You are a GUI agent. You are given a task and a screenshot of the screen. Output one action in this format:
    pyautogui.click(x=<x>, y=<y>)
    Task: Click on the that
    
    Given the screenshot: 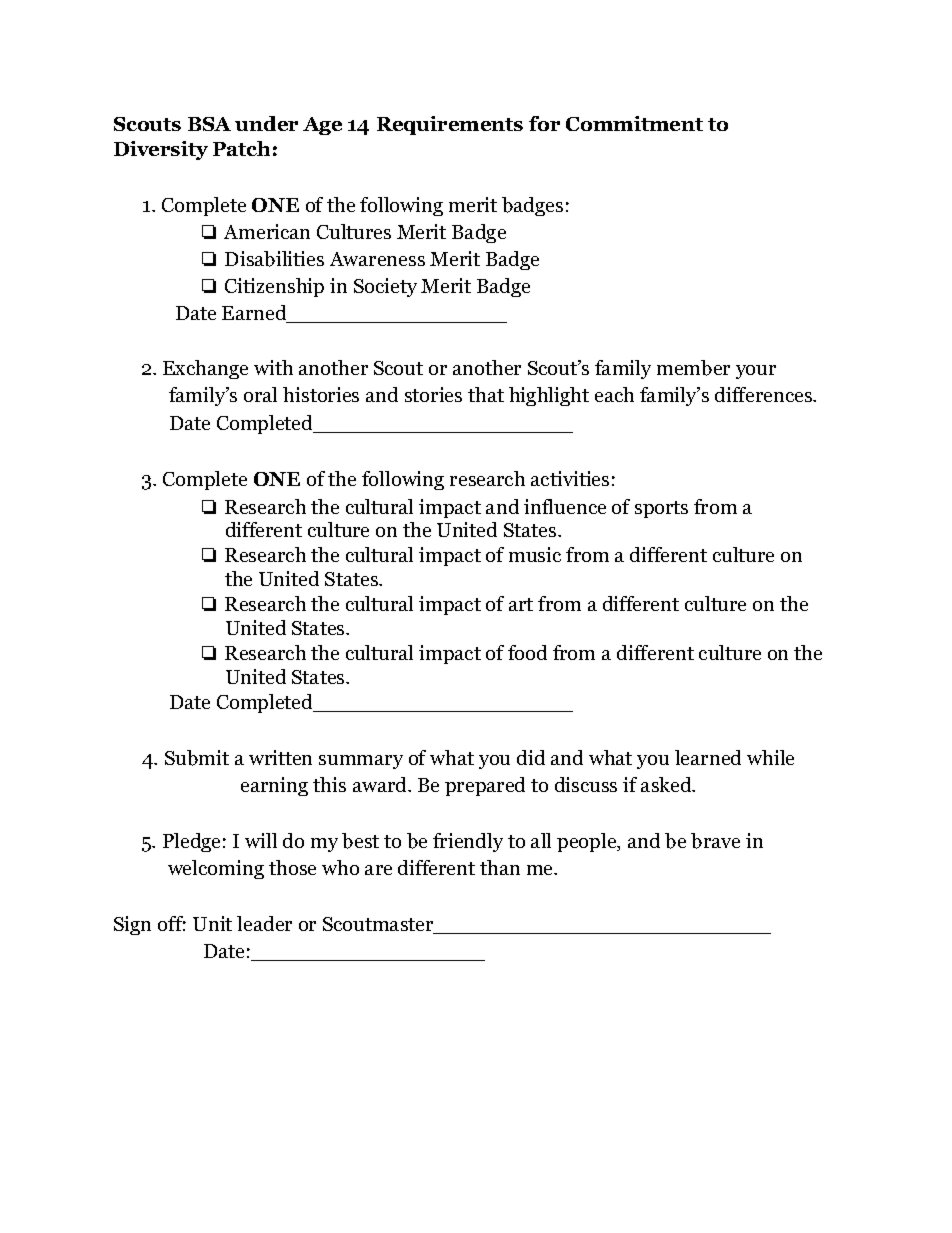 What is the action you would take?
    pyautogui.click(x=486, y=394)
